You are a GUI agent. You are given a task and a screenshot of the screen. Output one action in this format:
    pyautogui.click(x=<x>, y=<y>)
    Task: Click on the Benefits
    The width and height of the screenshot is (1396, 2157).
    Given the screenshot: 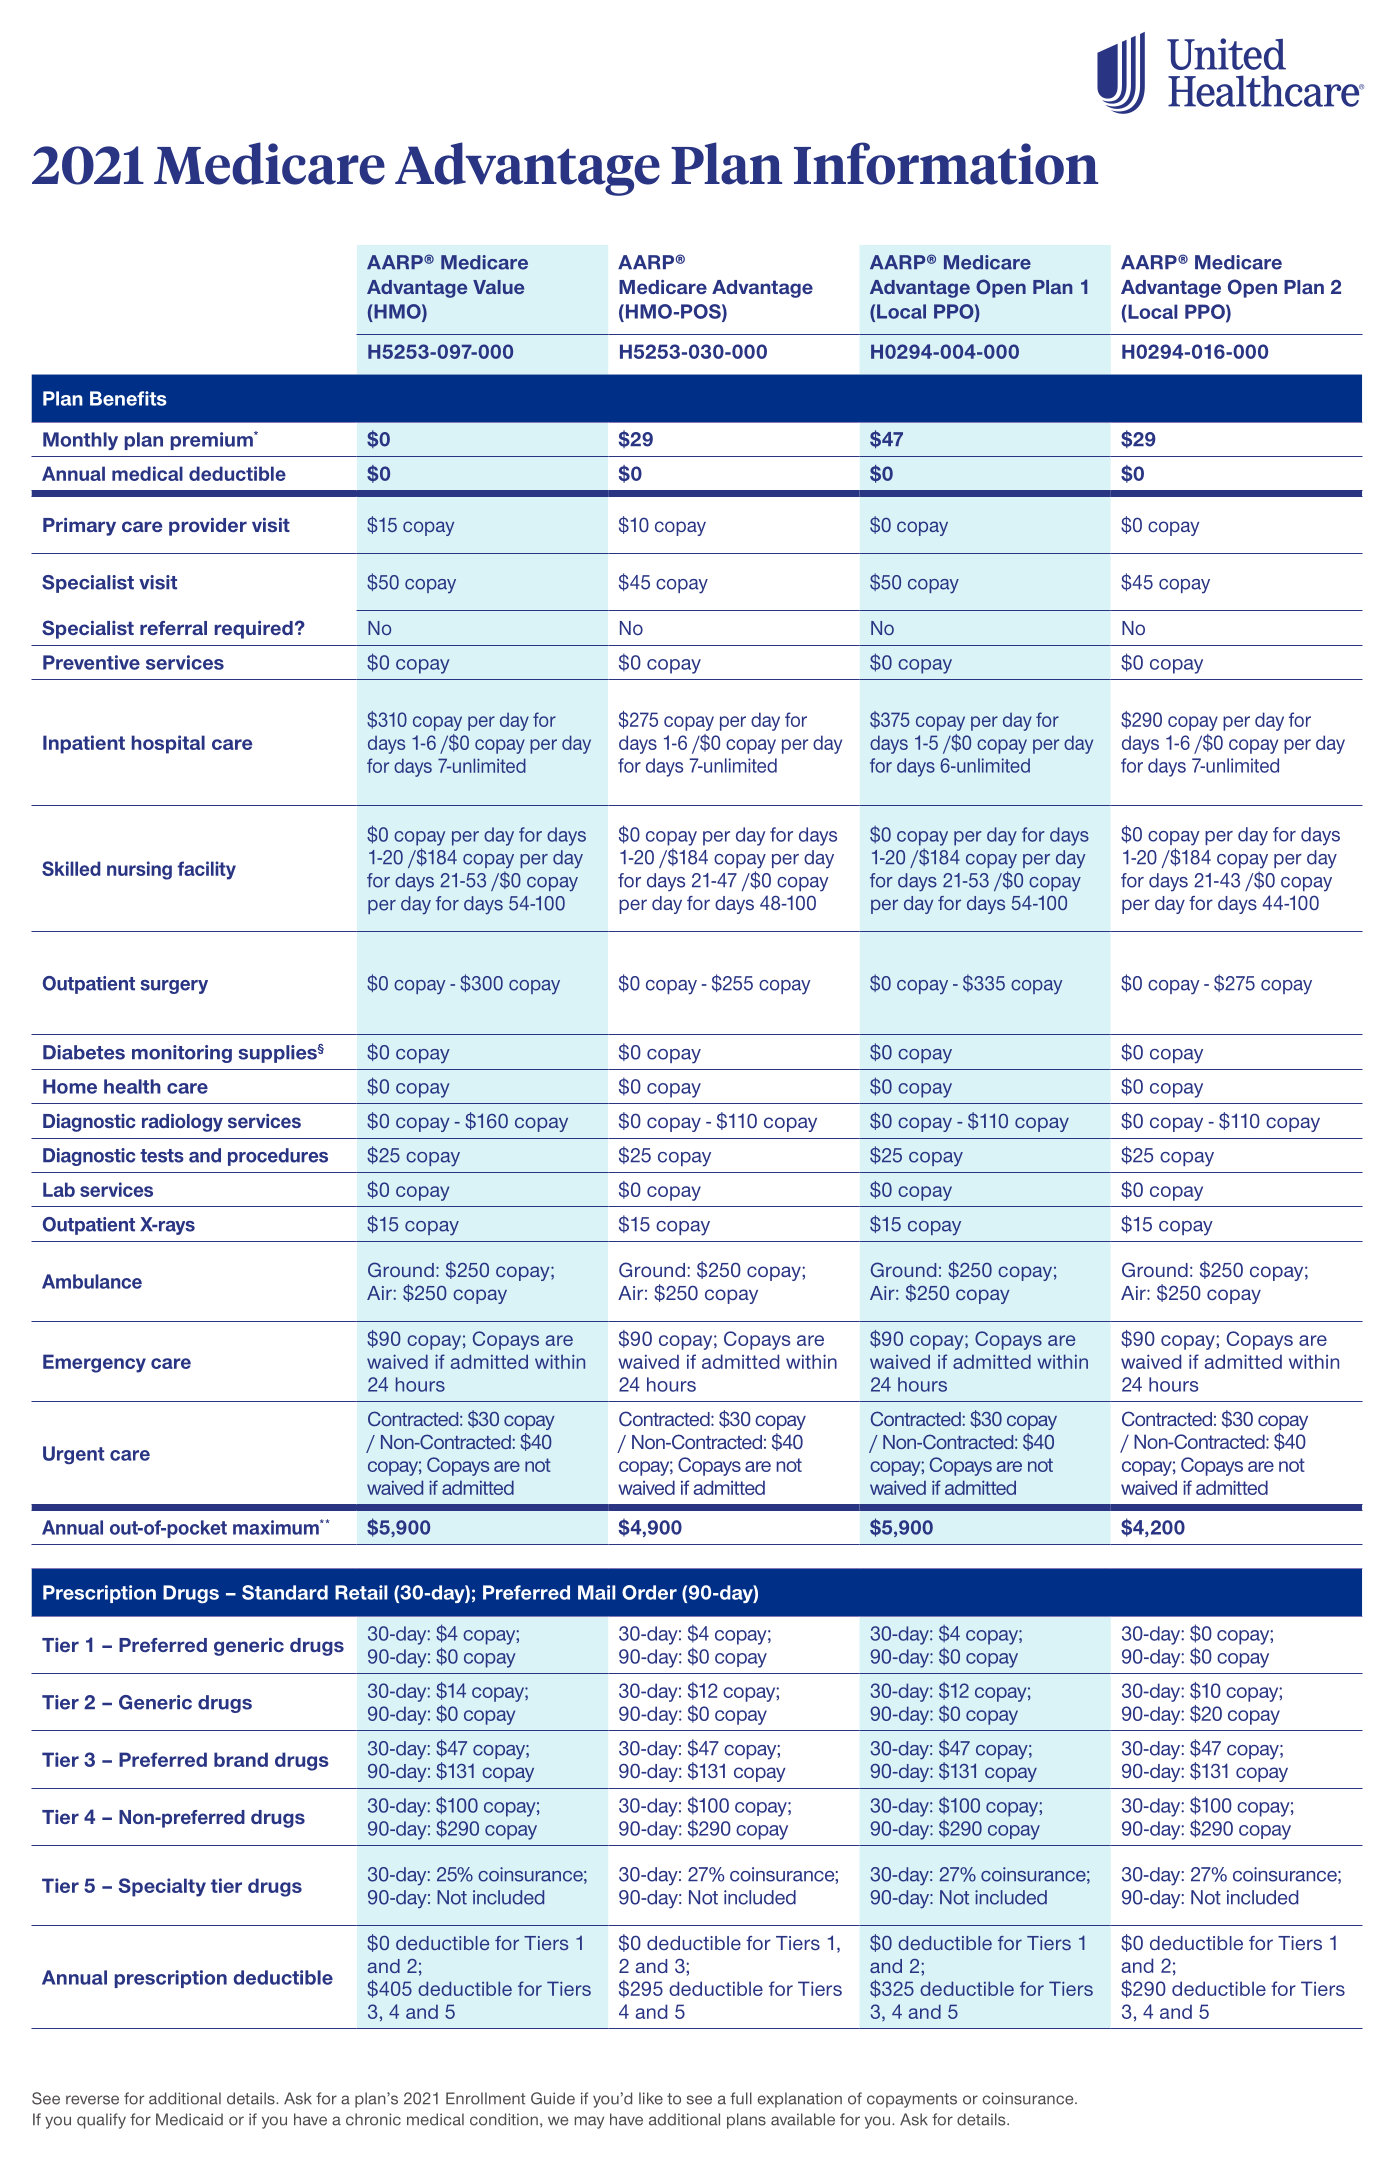 What is the action you would take?
    pyautogui.click(x=128, y=398)
